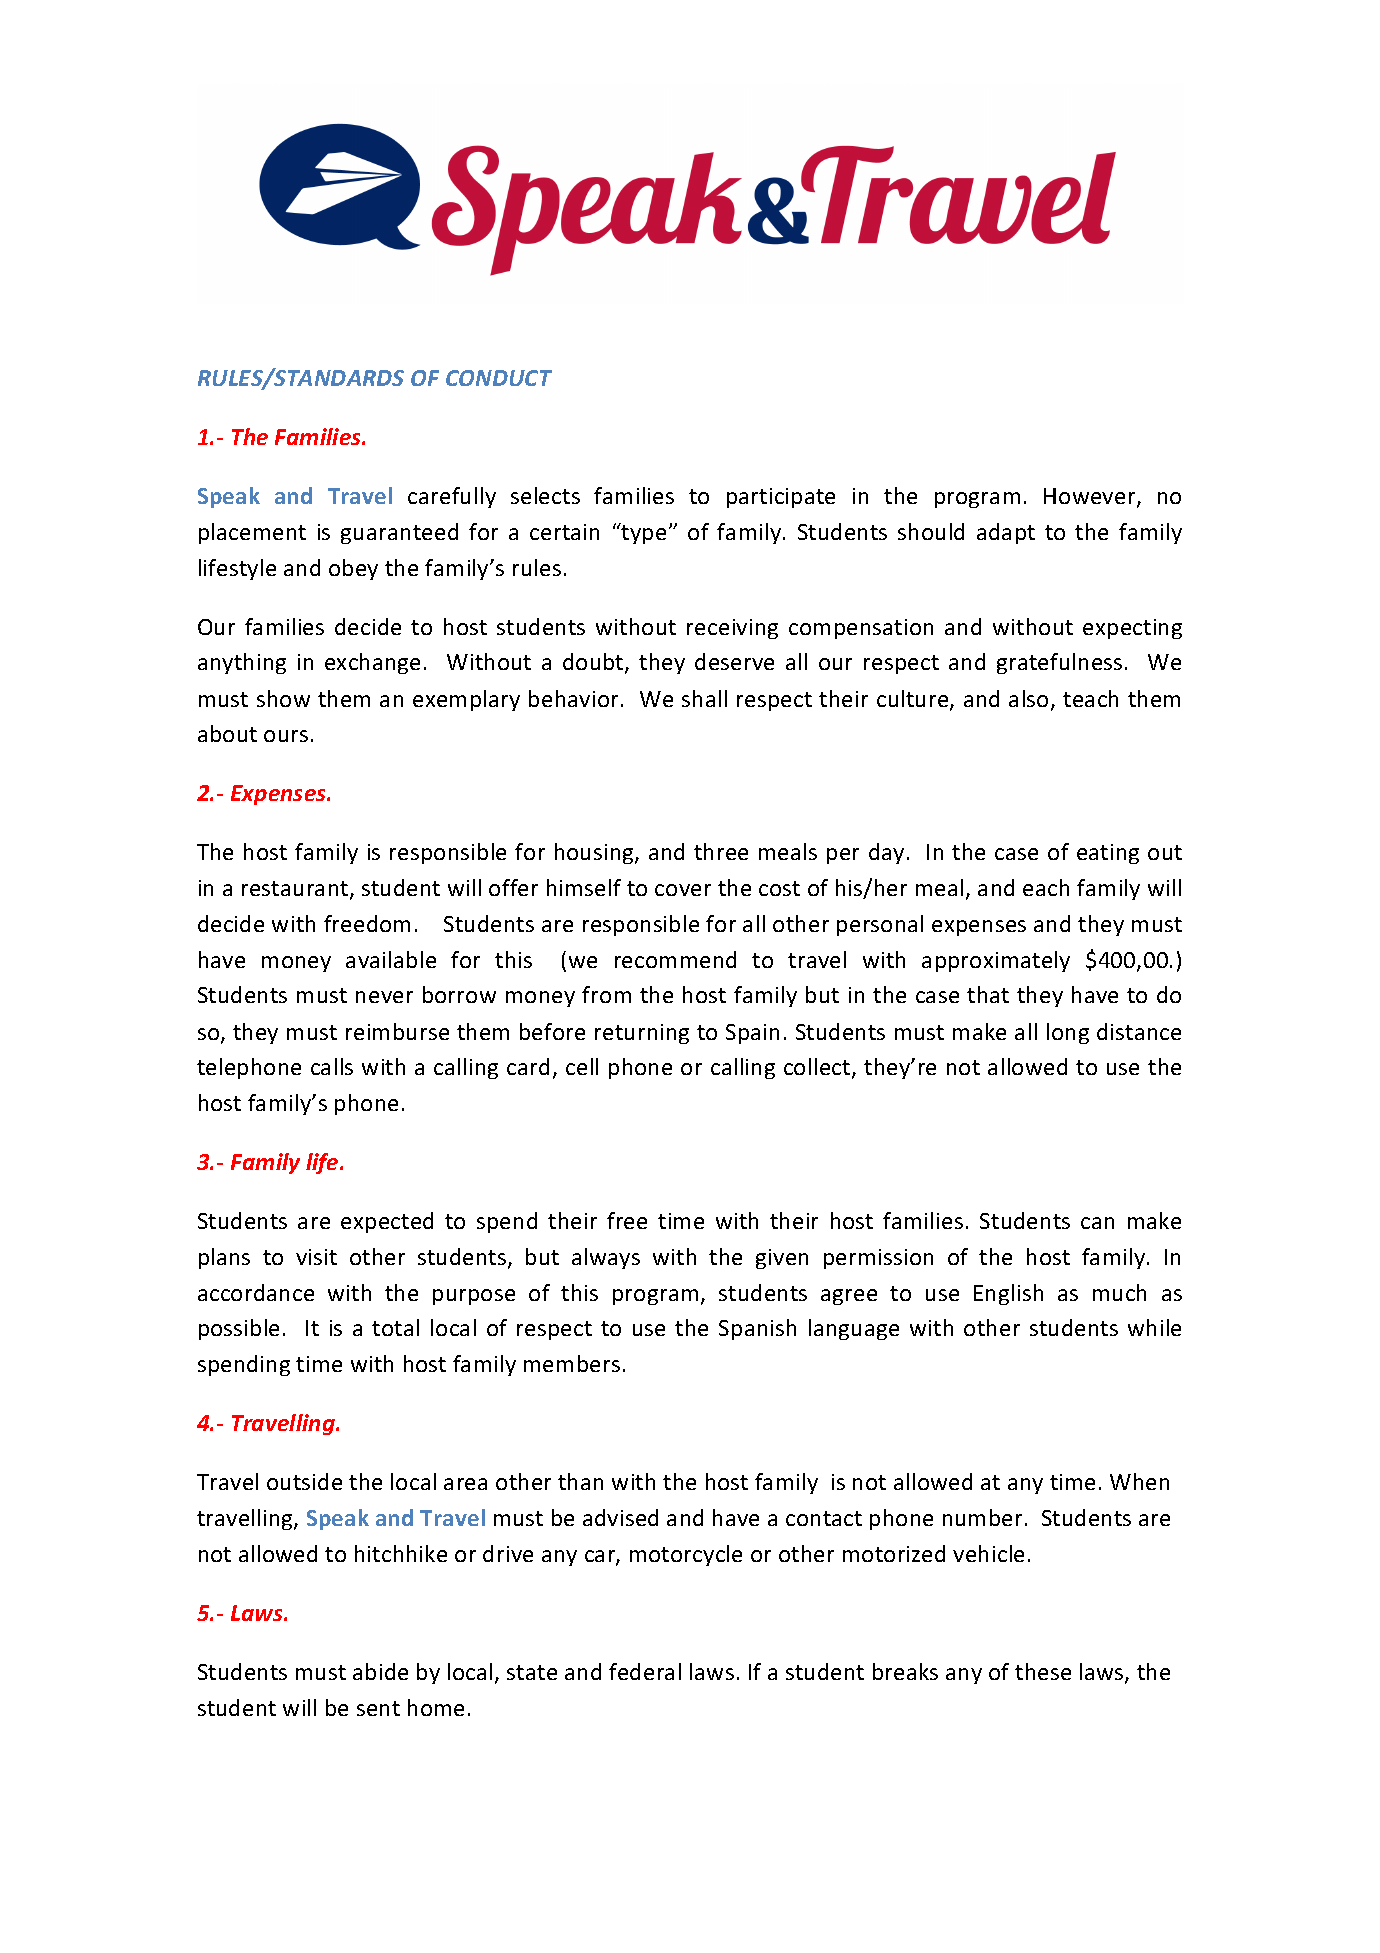 Image resolution: width=1380 pixels, height=1953 pixels. Describe the element at coordinates (316, 1257) in the screenshot. I see `visit` at that location.
